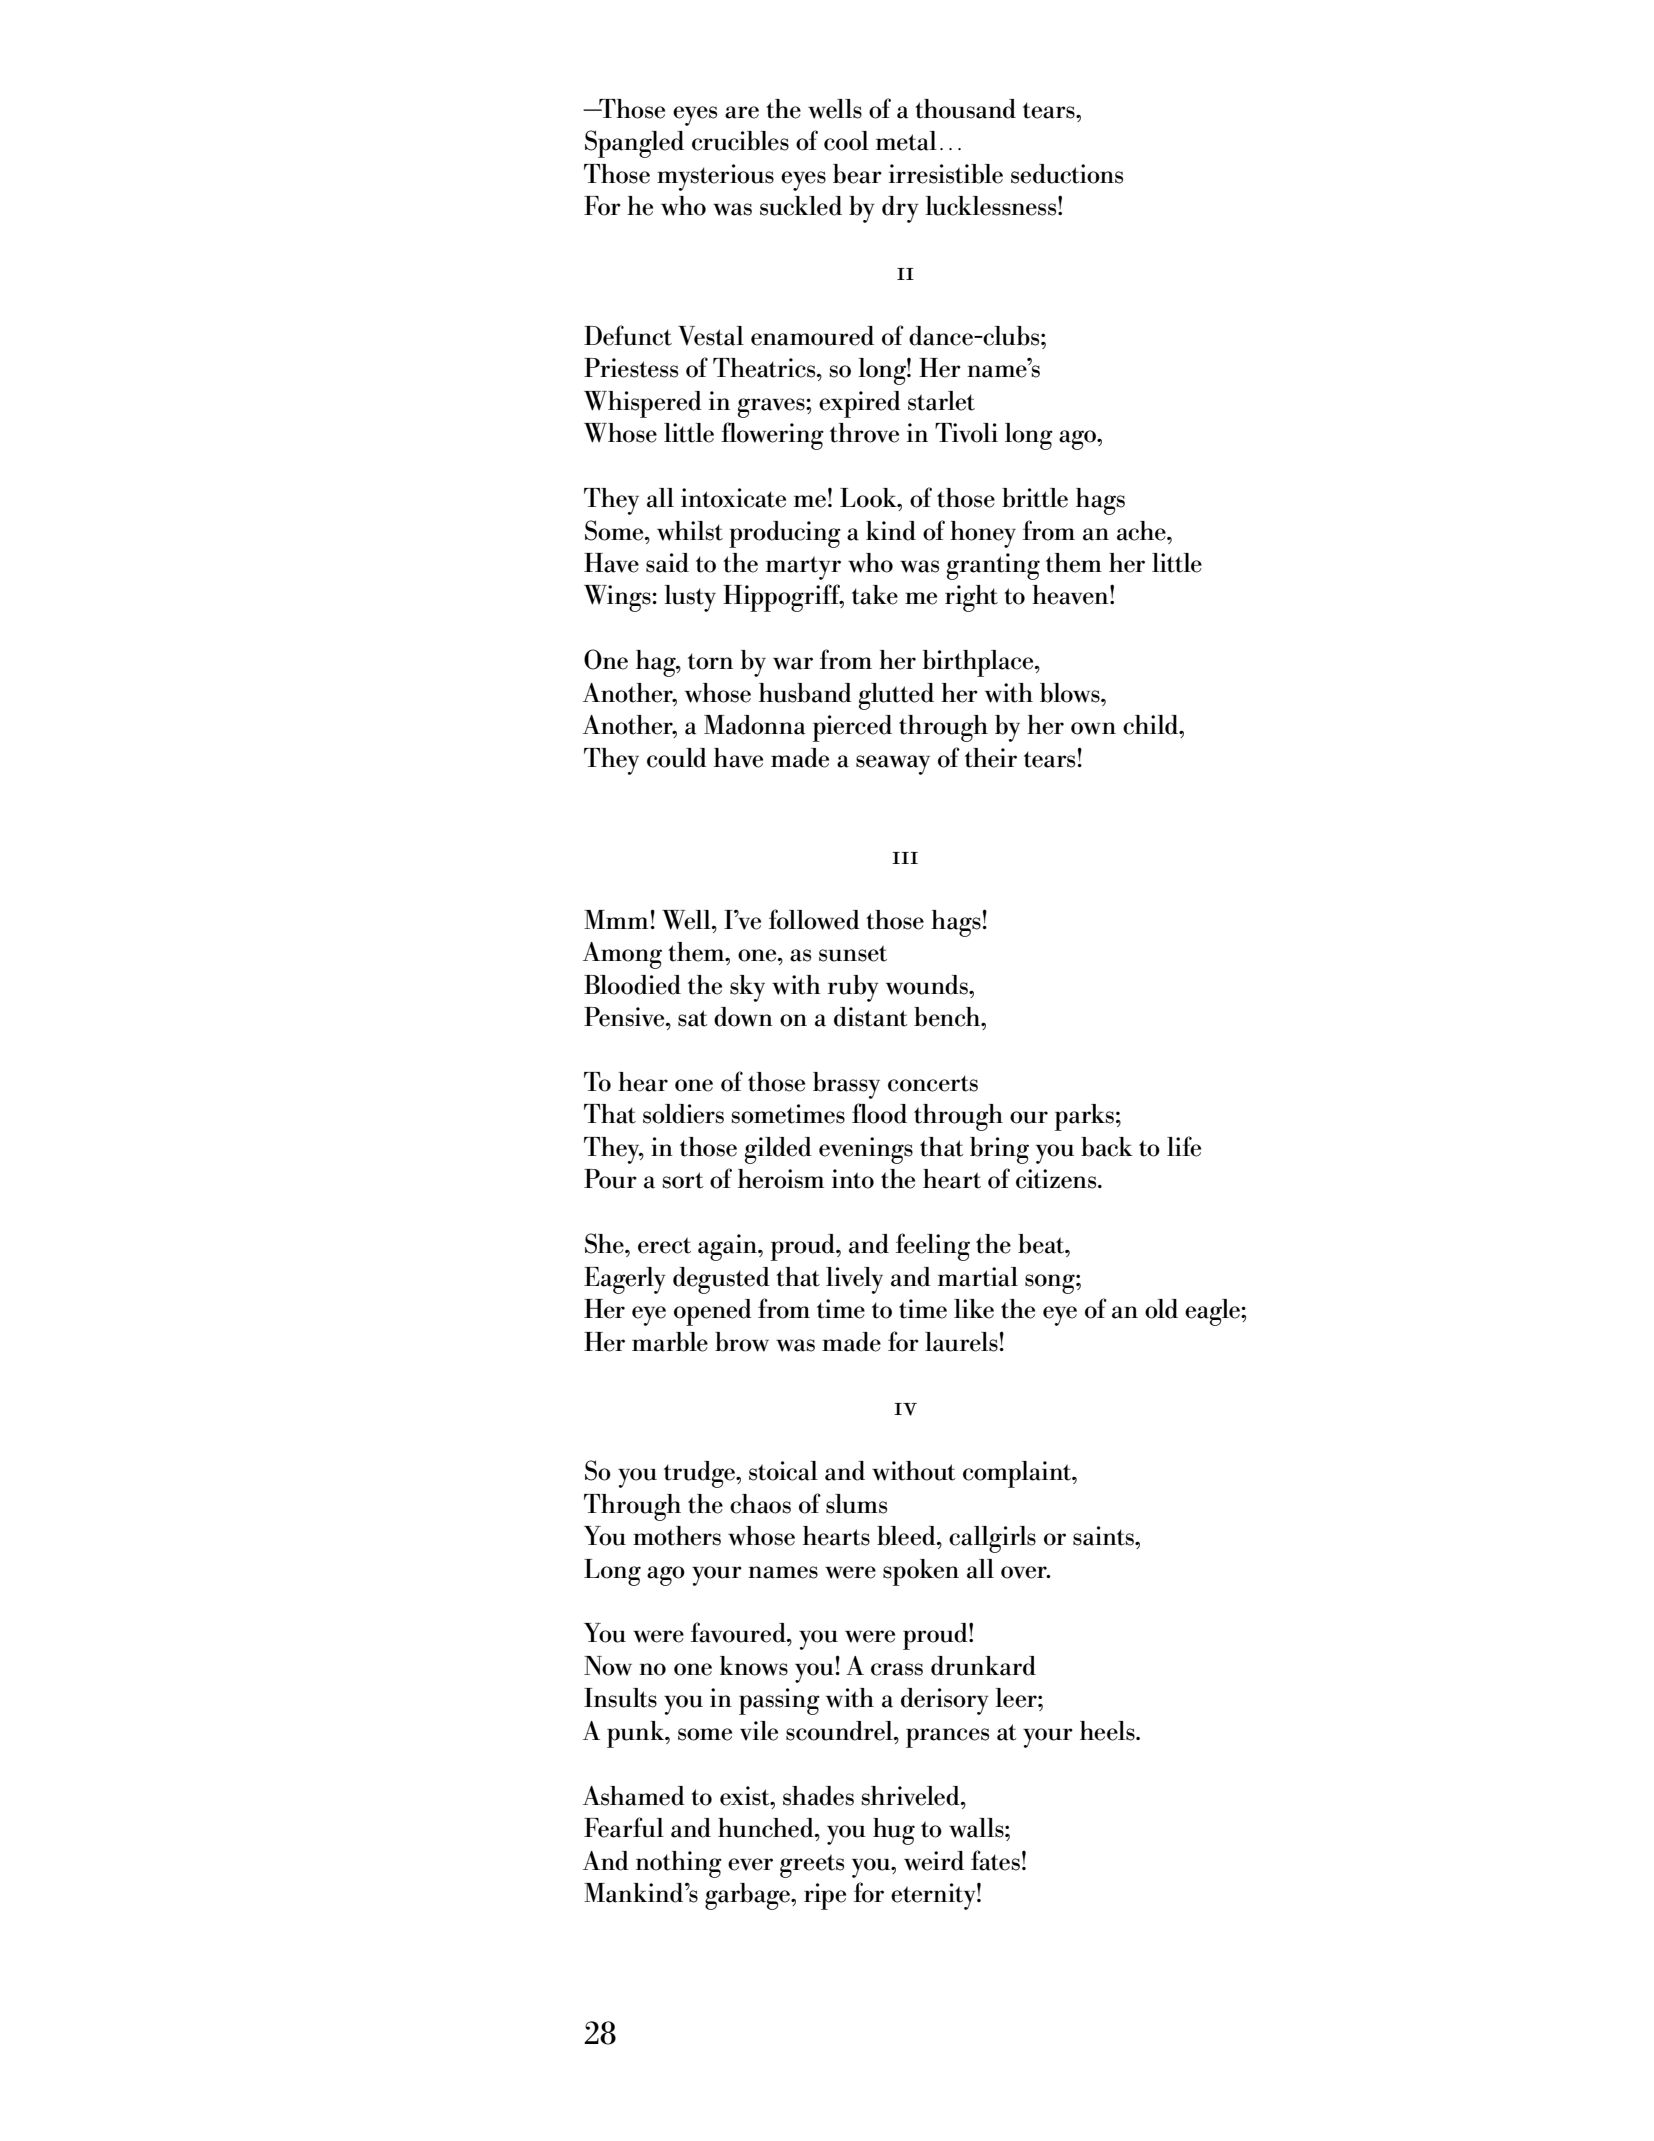 This image has width=1654, height=2141. What do you see at coordinates (900, 209) in the image?
I see `dry` at bounding box center [900, 209].
